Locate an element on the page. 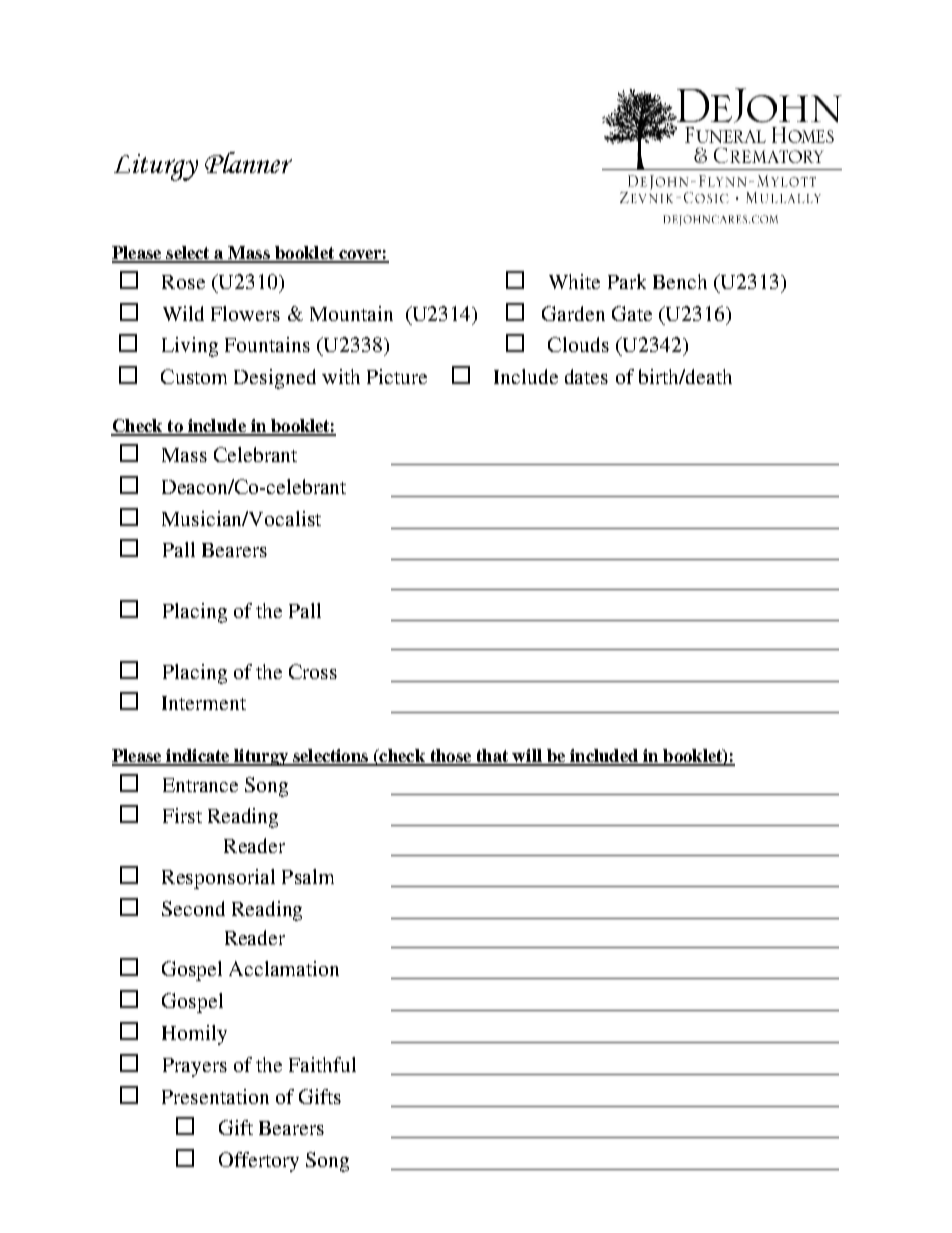 Image resolution: width=952 pixels, height=1233 pixels. dates is located at coordinates (586, 376).
